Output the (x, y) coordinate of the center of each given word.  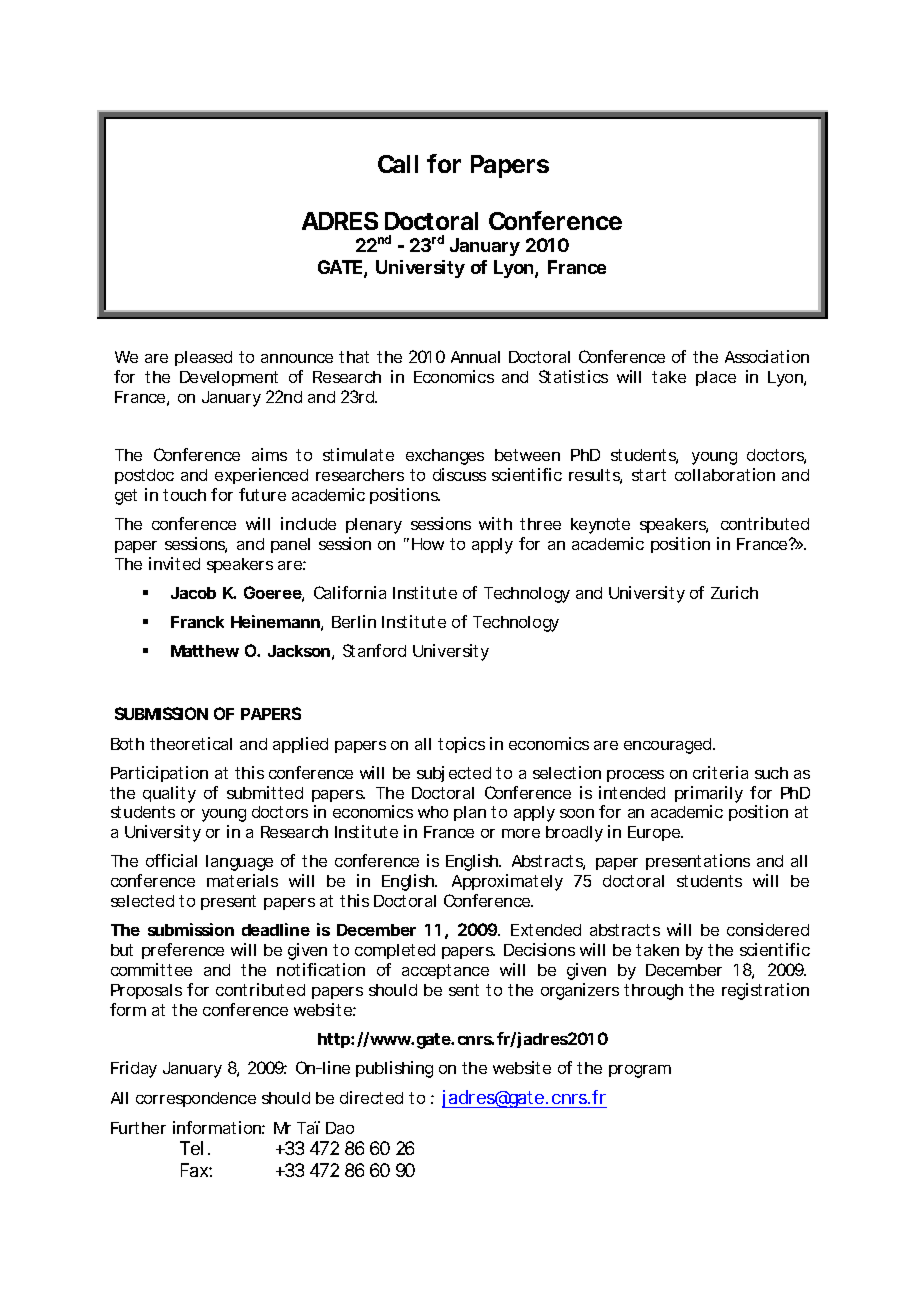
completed (395, 951)
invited (174, 563)
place (716, 378)
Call (398, 164)
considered (768, 929)
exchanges (445, 457)
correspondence (196, 1099)
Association (767, 356)
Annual (475, 357)
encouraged (669, 746)
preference (183, 951)
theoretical (191, 743)
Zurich (734, 592)
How (428, 544)
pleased (203, 358)
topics (461, 745)
